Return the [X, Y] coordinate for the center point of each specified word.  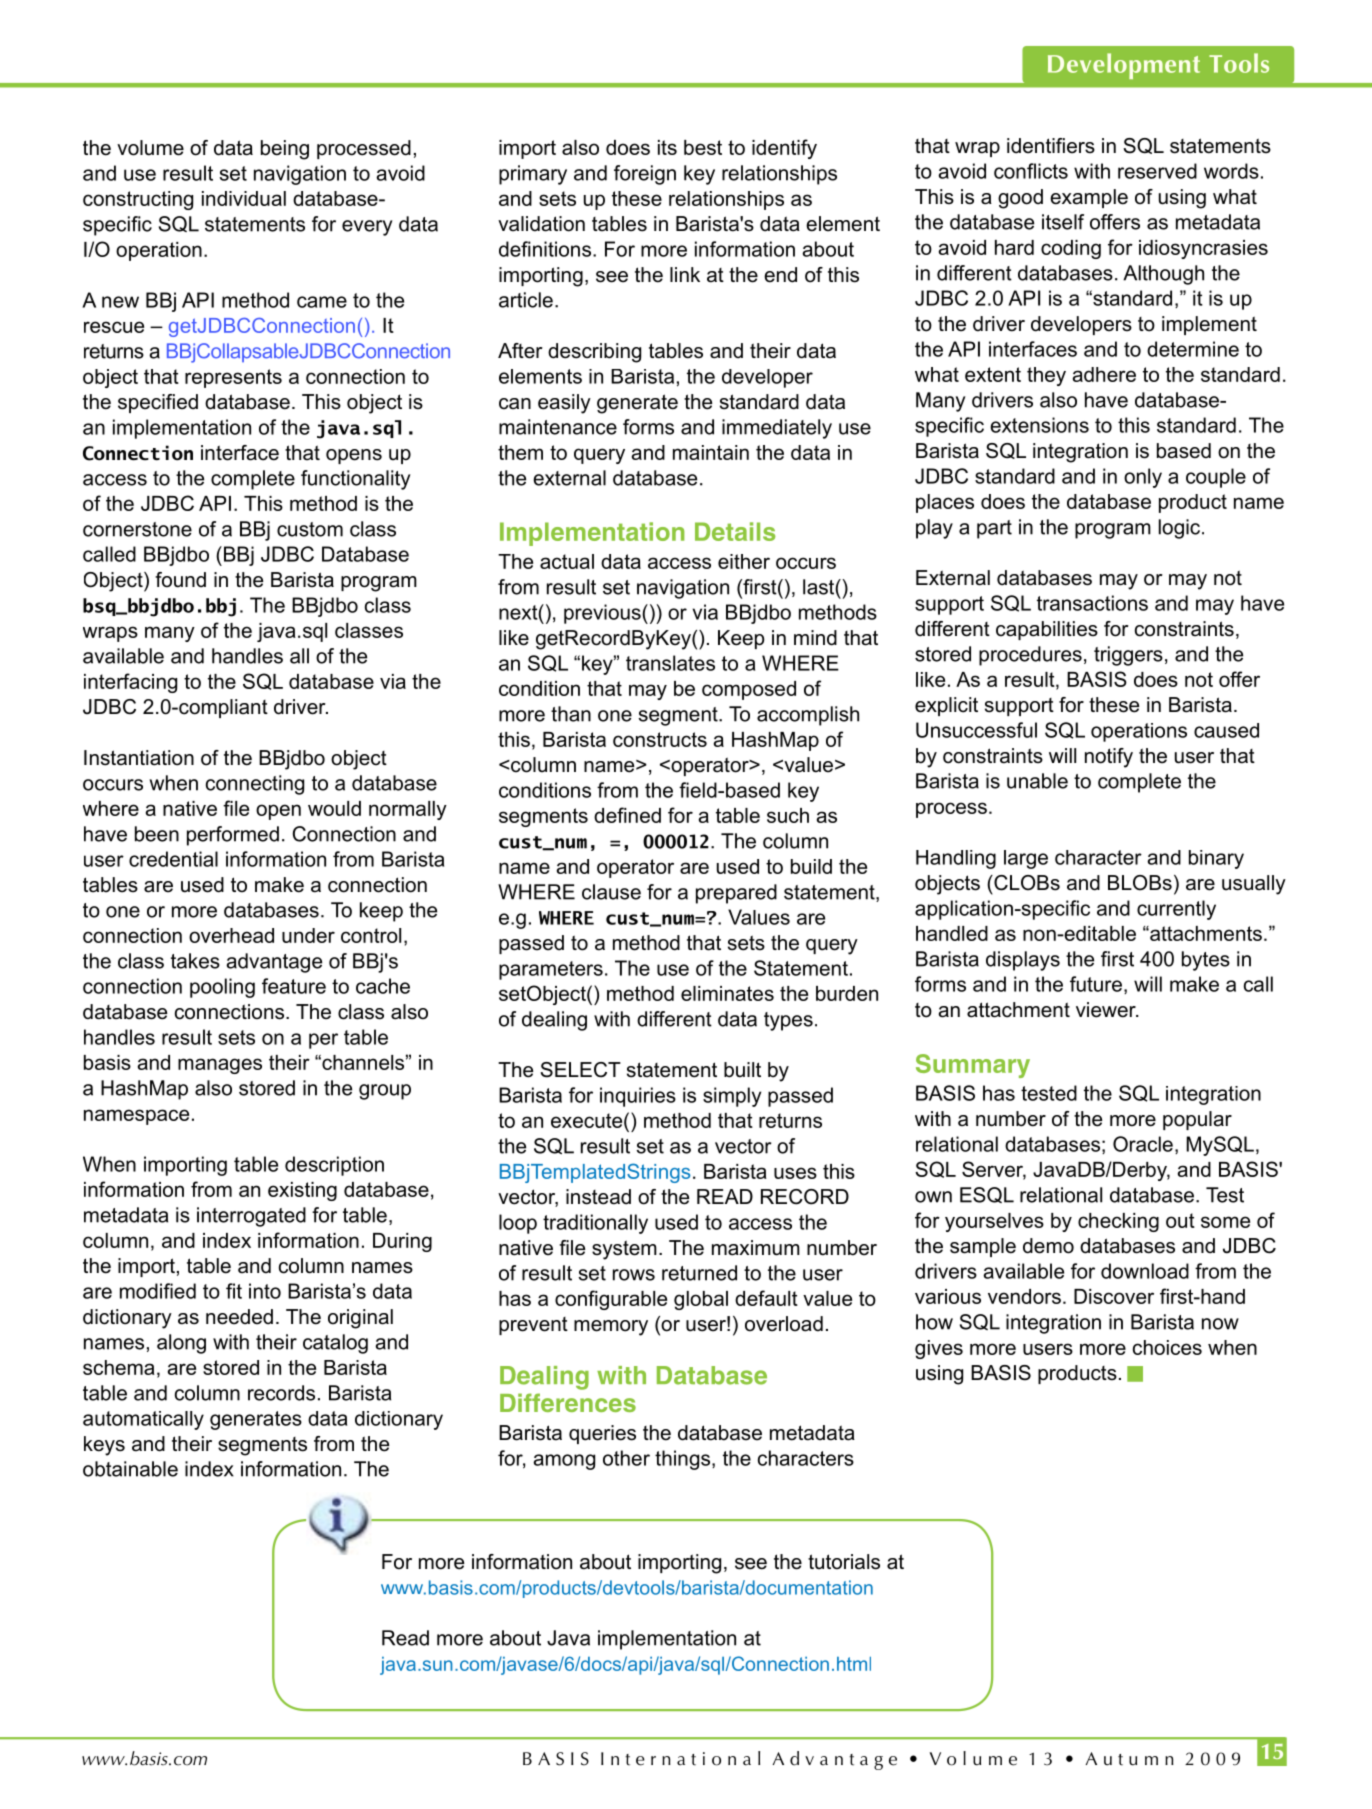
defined [627, 815]
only [1143, 478]
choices [1167, 1347]
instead [598, 1197]
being [285, 150]
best [703, 147]
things [682, 1460]
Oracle [1143, 1144]
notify [1109, 758]
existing [302, 1191]
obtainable [130, 1469]
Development [1124, 66]
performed [233, 836]
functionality [355, 480]
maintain [711, 452]
